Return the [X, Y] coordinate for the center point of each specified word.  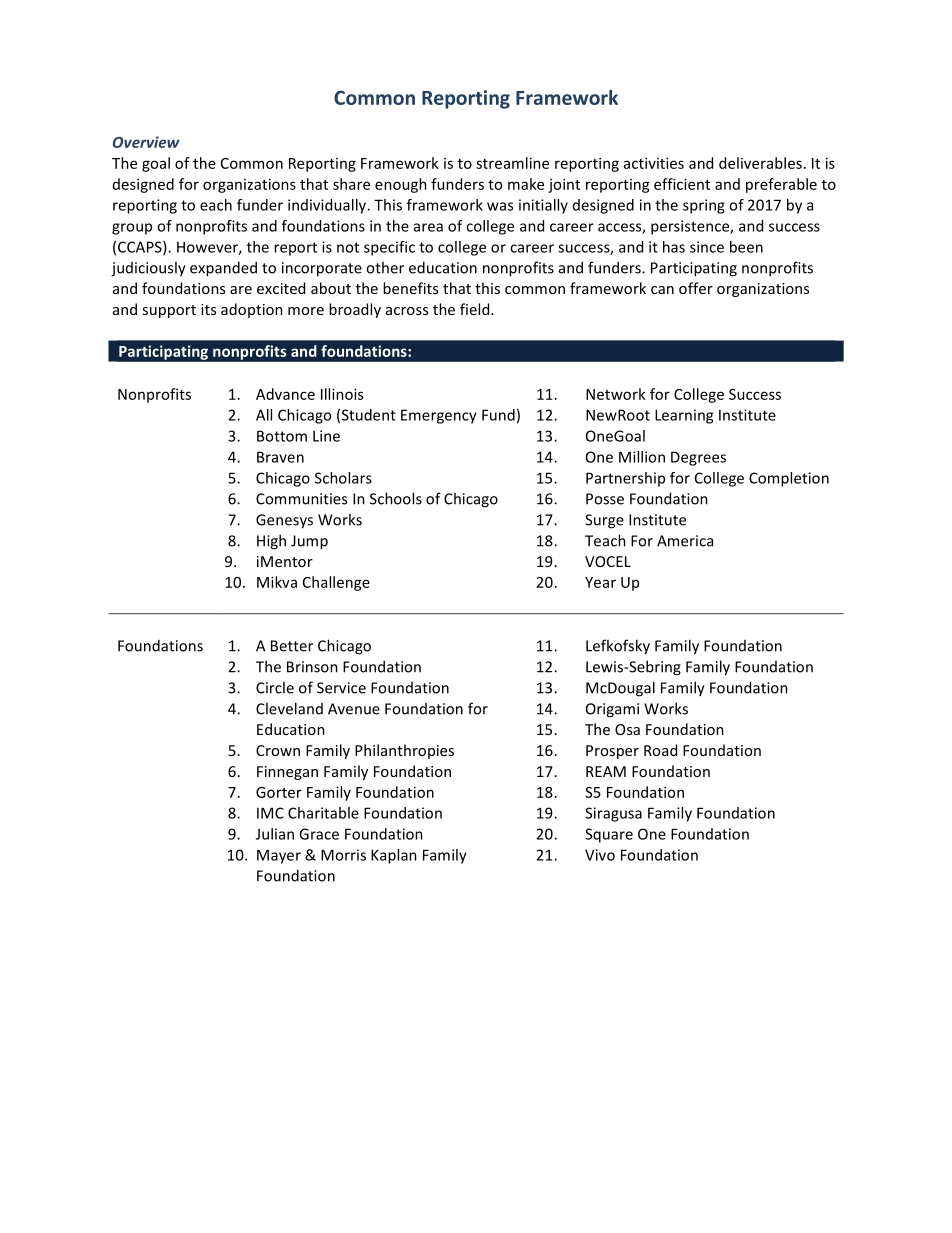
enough [401, 185]
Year [600, 582]
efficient [682, 184]
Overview [146, 142]
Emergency [439, 416]
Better [292, 646]
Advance [285, 394]
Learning [684, 416]
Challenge [336, 583]
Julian [275, 834]
